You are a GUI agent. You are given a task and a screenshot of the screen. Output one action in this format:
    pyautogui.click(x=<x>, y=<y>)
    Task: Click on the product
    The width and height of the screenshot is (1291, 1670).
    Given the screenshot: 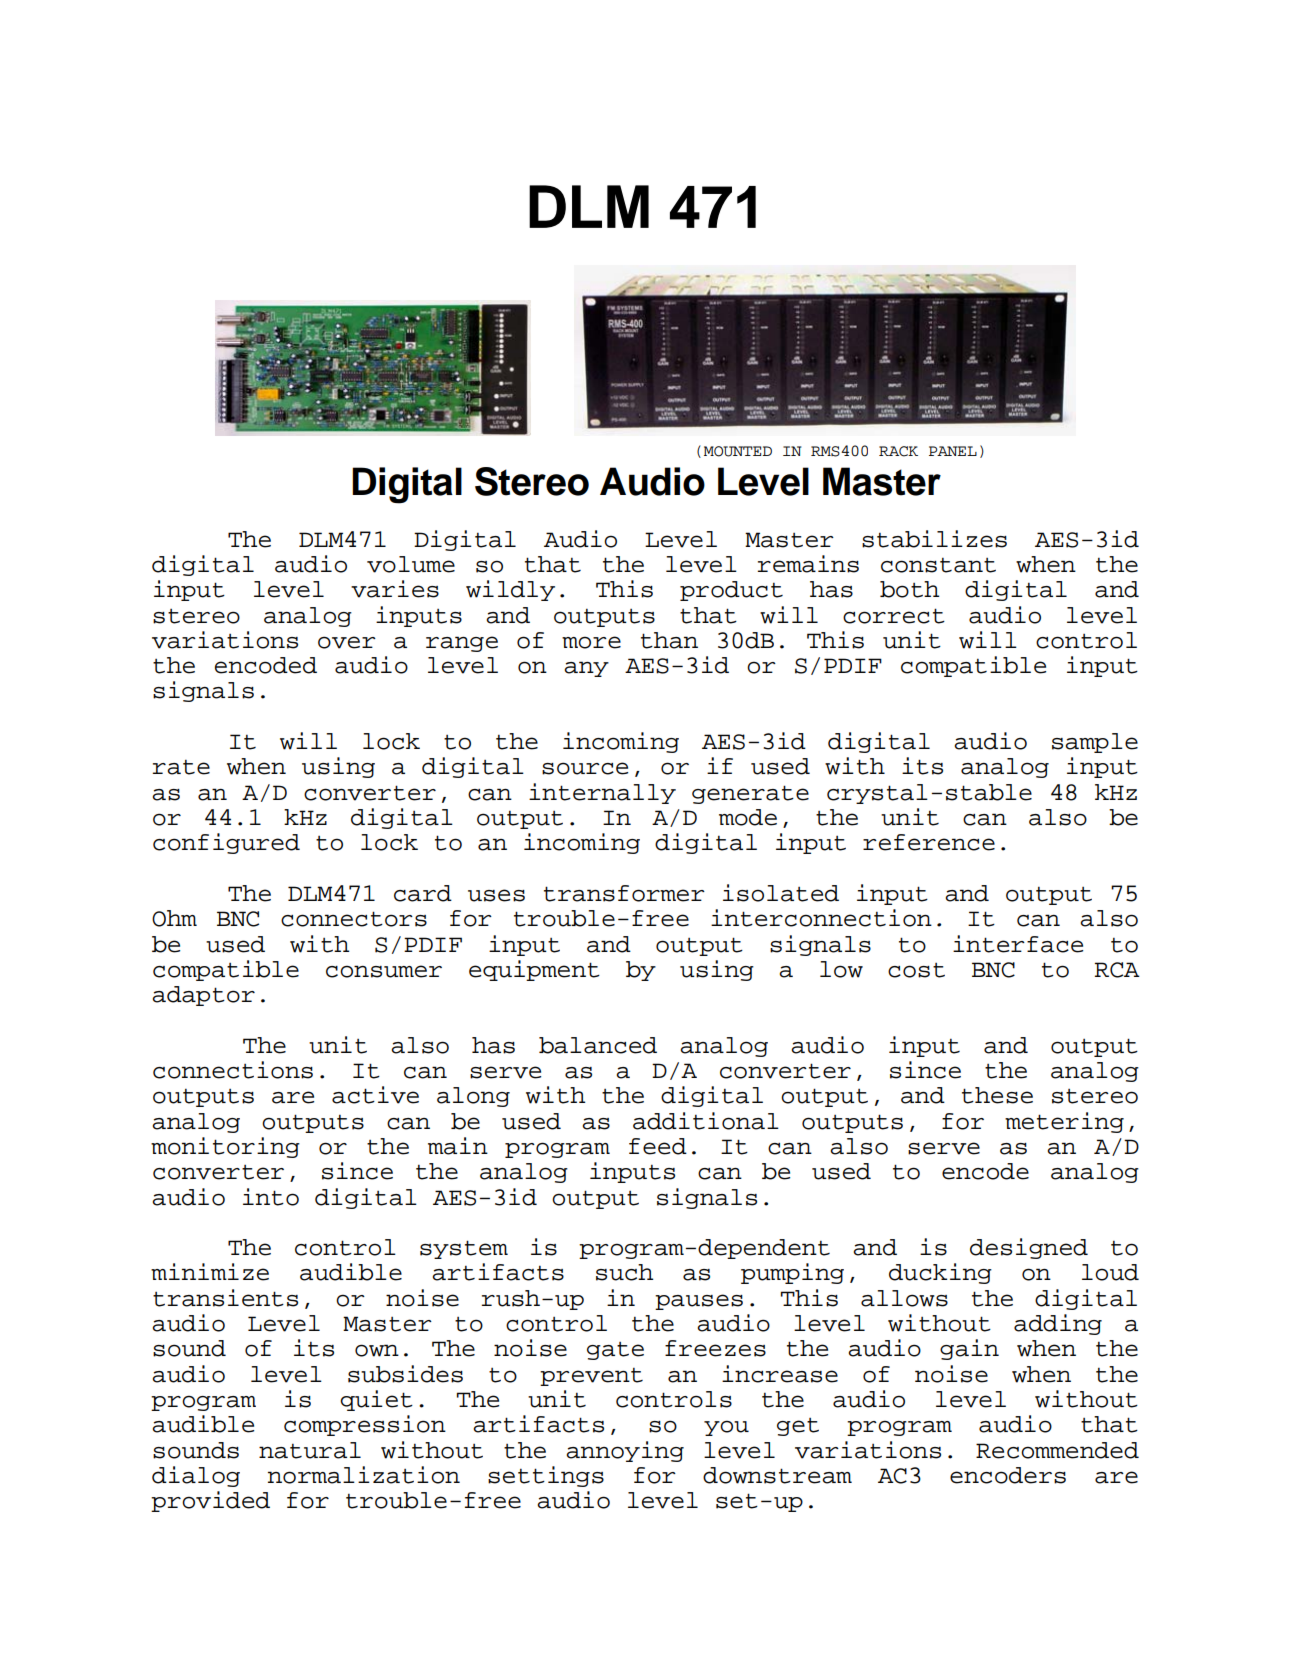 What is the action you would take?
    pyautogui.click(x=731, y=591)
